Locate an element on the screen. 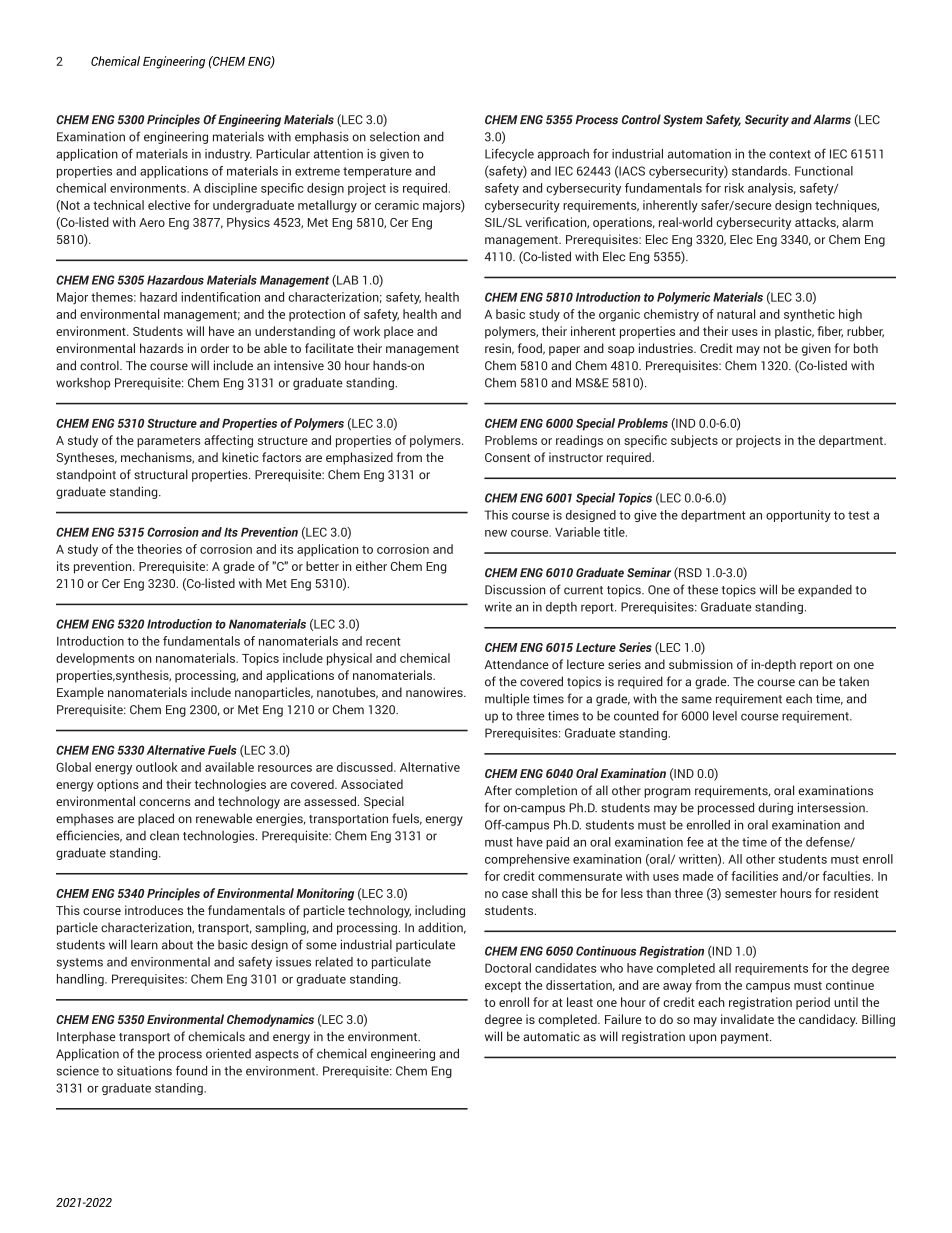  After is located at coordinates (498, 790).
